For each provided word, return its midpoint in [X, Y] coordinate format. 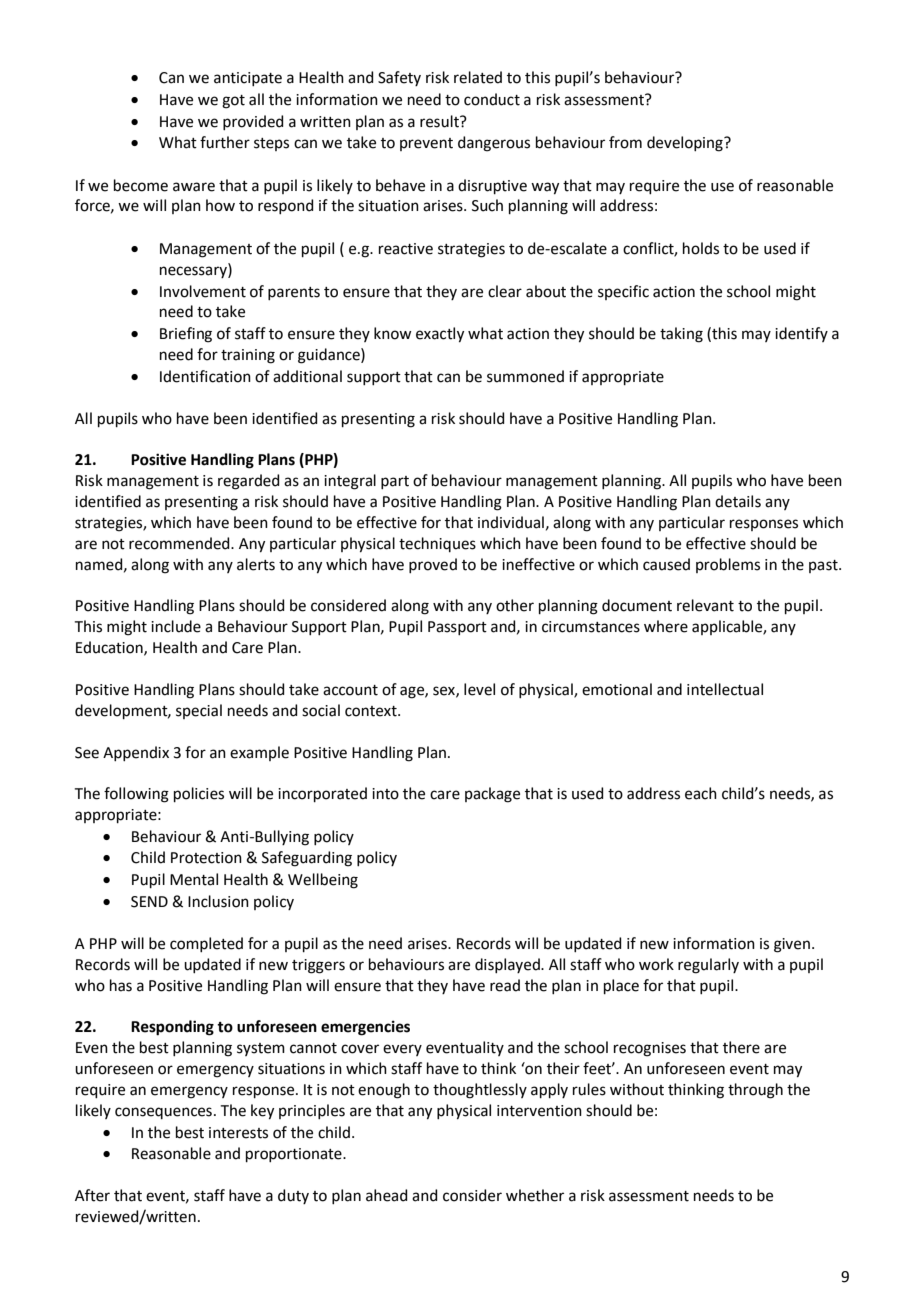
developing [686, 144]
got [233, 102]
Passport [457, 628]
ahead [387, 1195]
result [440, 121]
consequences [163, 1113]
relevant [705, 605]
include [176, 626]
